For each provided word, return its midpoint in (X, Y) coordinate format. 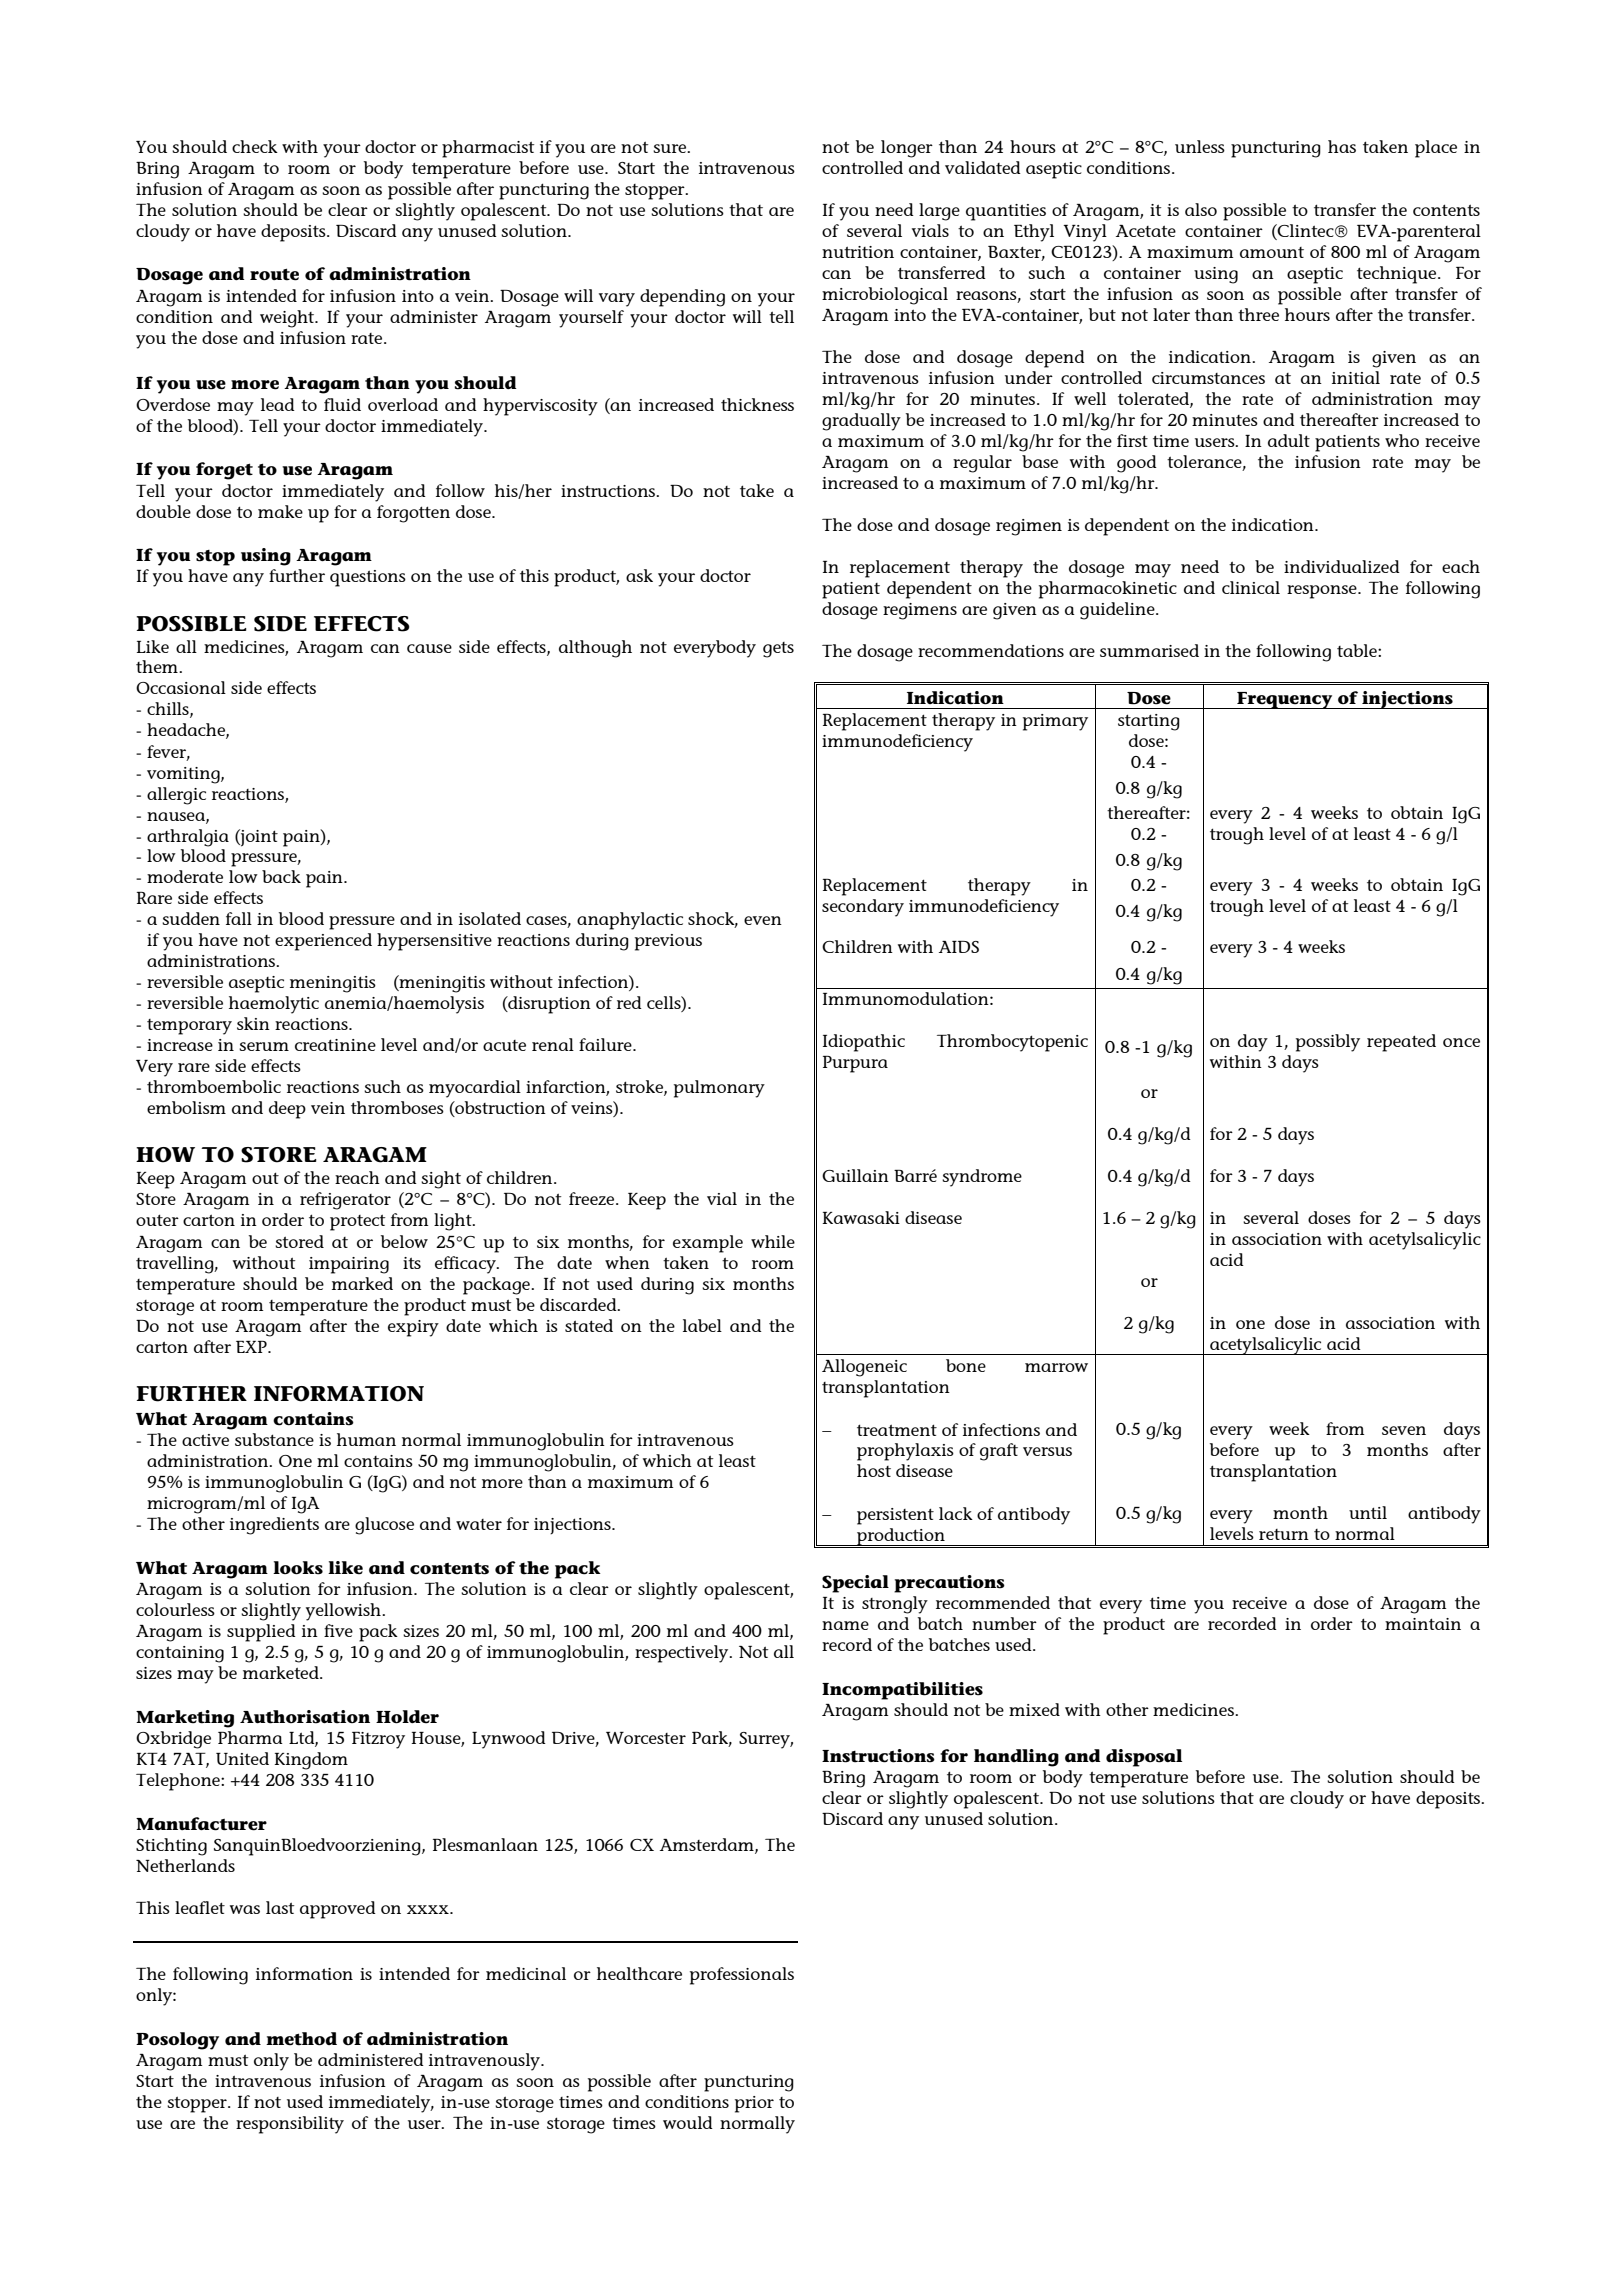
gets (778, 650)
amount (1272, 252)
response (1323, 592)
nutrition (858, 252)
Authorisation (305, 1717)
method (301, 2039)
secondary (863, 908)
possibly (1328, 1043)
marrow (1056, 1367)
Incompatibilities (902, 1691)
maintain (1423, 1624)
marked (362, 1283)
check (255, 146)
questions (368, 578)
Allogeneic (864, 1368)
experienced (323, 942)
